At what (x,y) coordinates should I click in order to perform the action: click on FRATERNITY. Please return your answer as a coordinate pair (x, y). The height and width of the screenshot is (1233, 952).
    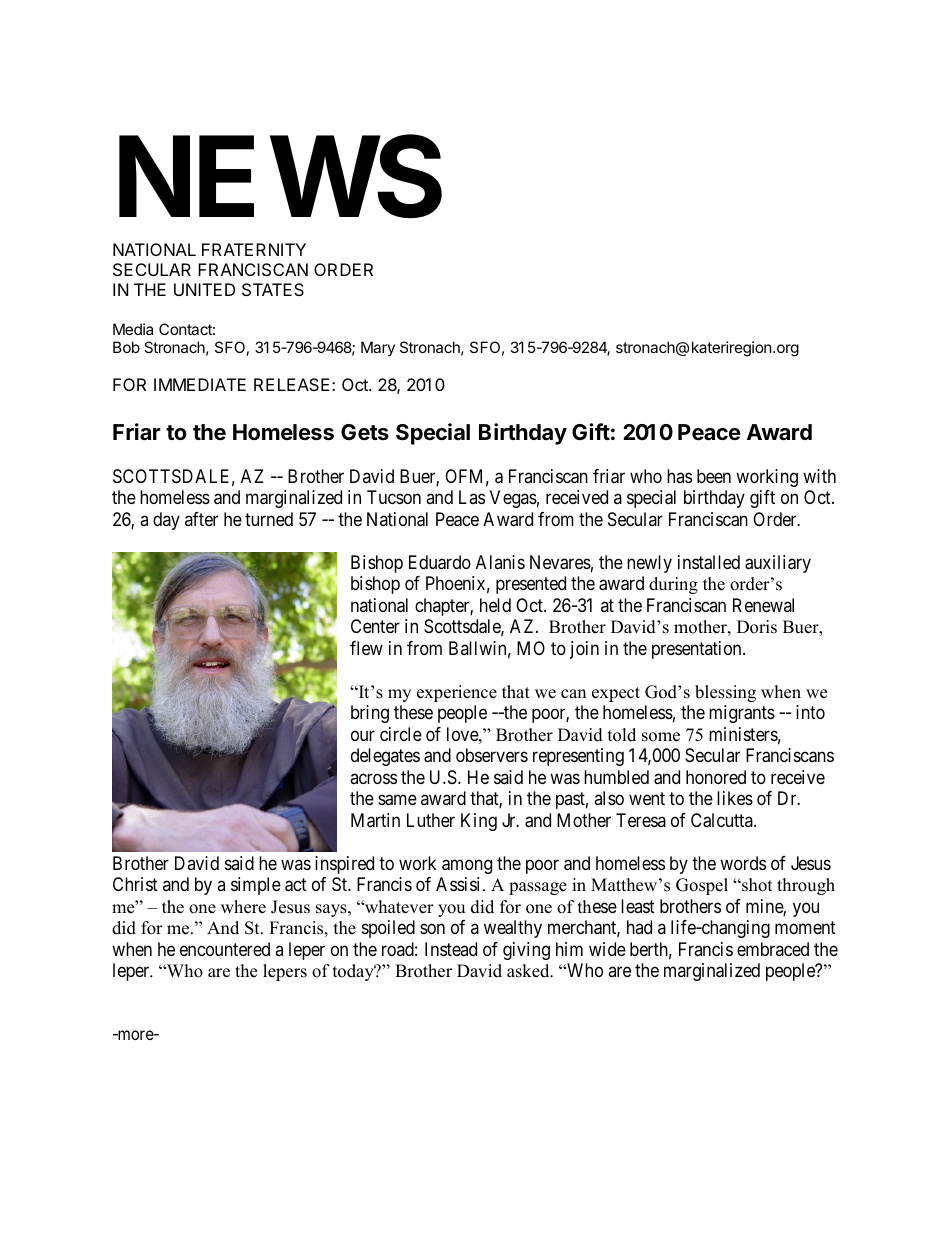
    Looking at the image, I should click on (254, 249).
